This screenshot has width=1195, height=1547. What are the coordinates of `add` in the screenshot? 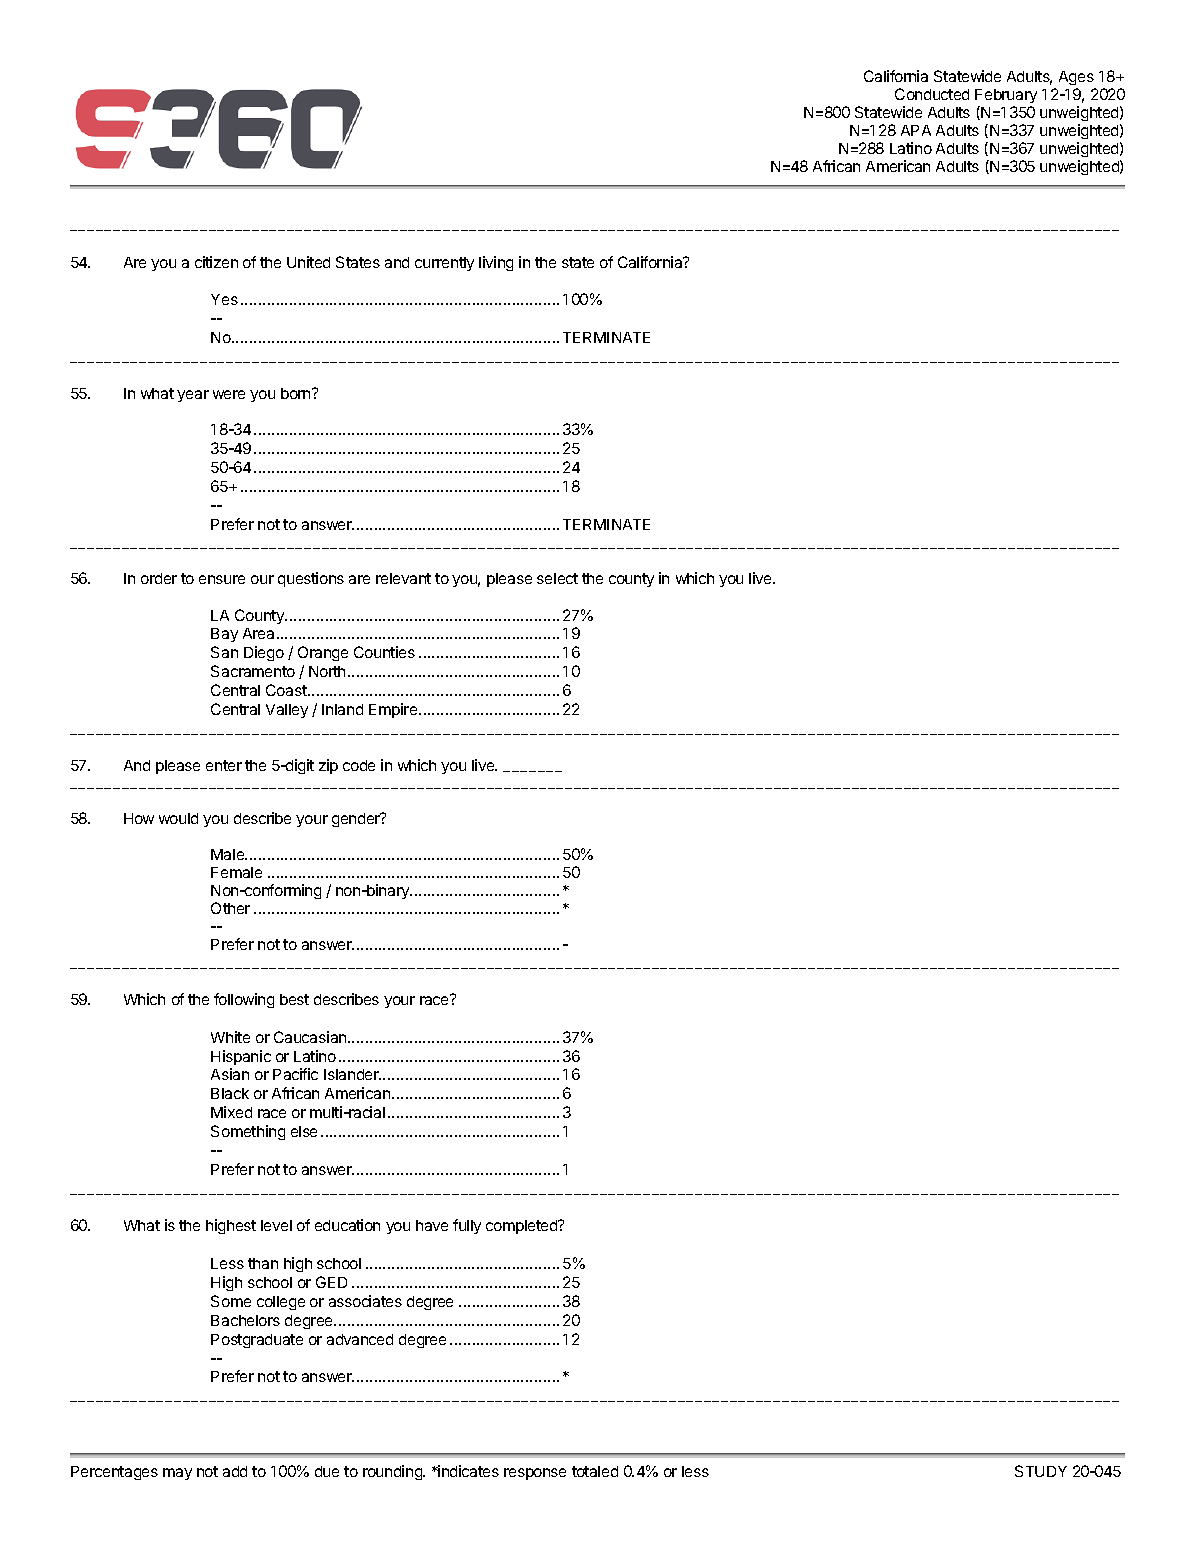 It's located at (235, 1471).
